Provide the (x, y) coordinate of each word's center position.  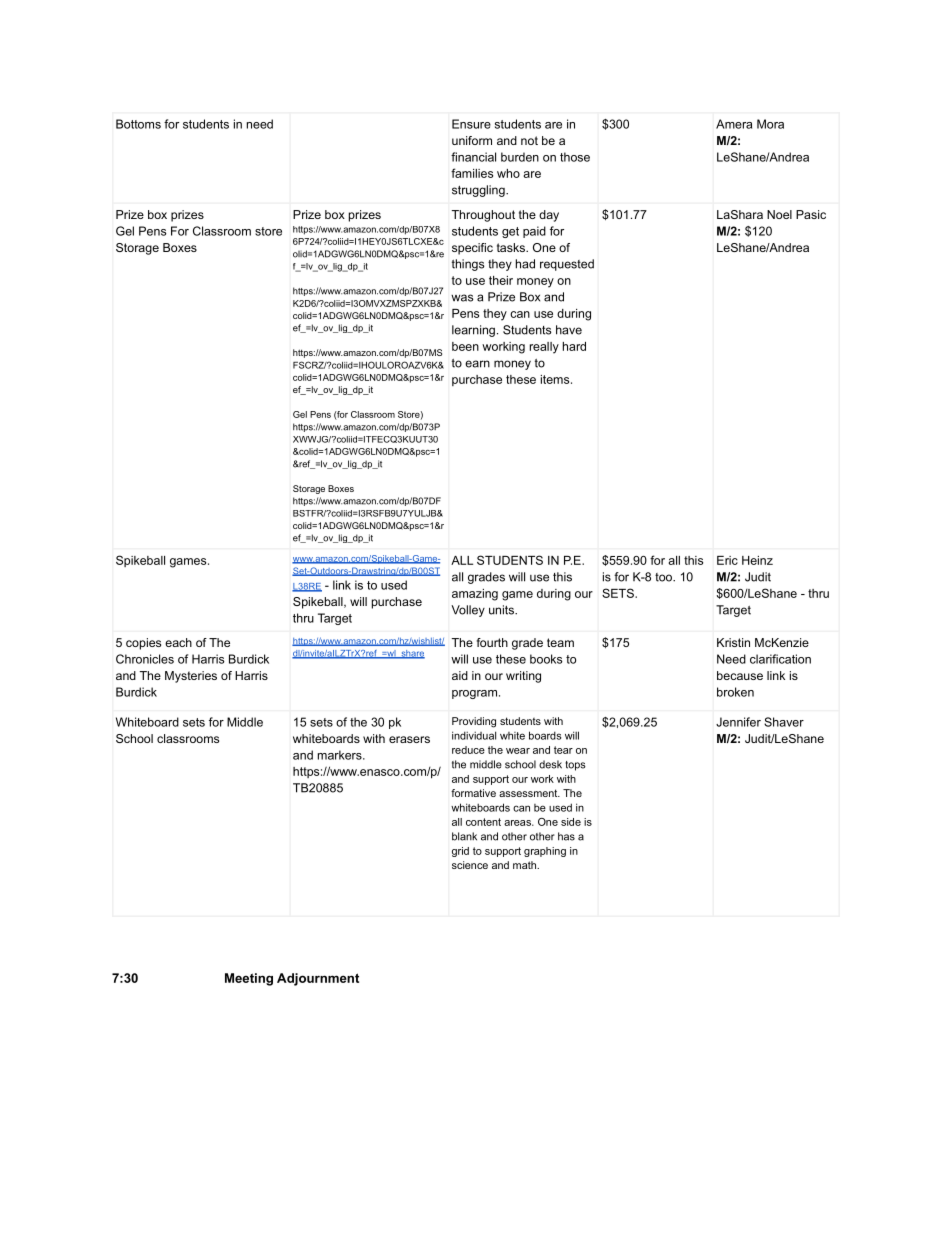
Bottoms (138, 124)
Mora (770, 124)
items (556, 379)
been (465, 346)
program (474, 694)
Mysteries (191, 677)
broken (735, 692)
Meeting (249, 979)
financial (473, 157)
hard (574, 346)
